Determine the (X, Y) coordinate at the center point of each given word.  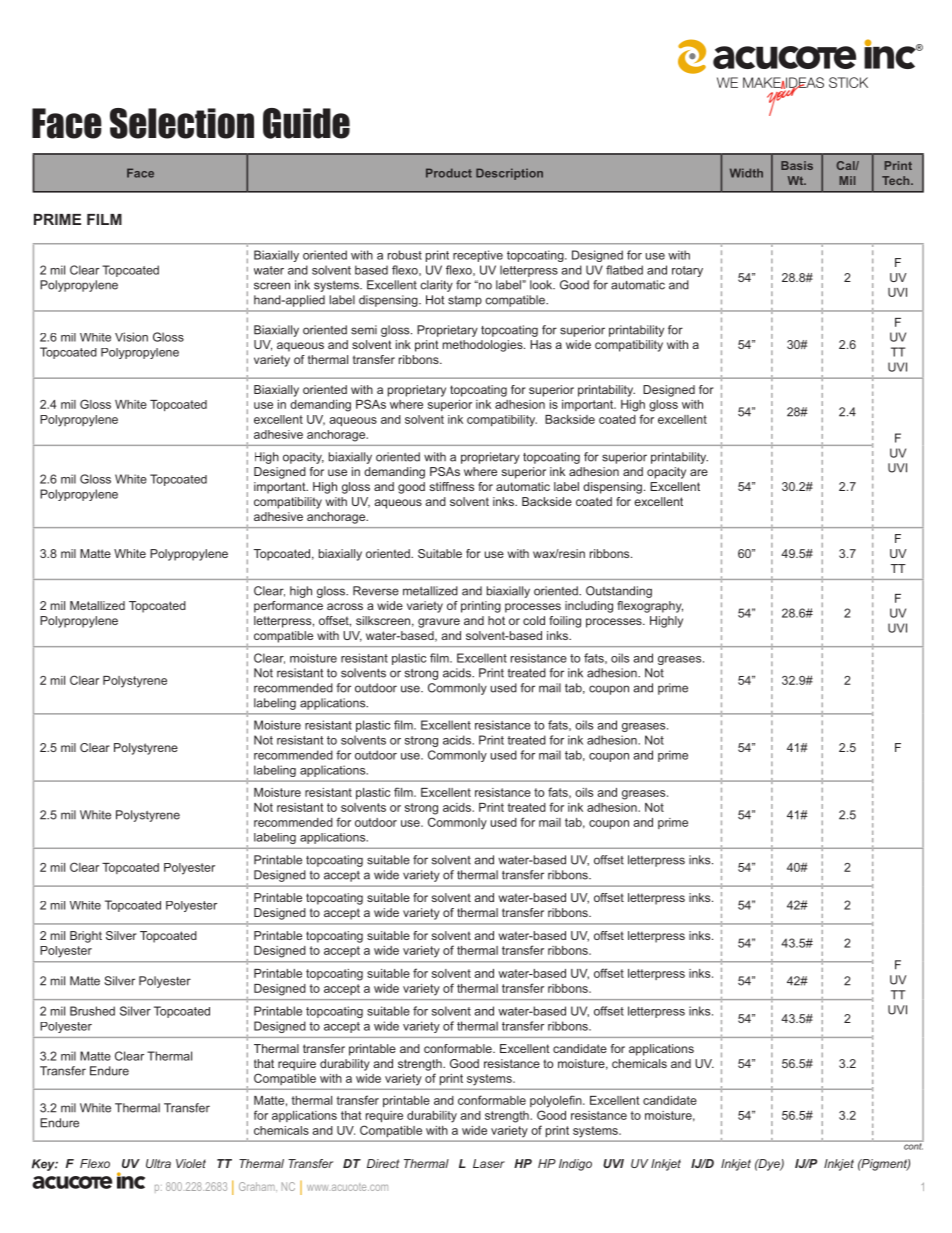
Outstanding (619, 592)
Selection (182, 123)
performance (288, 607)
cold (534, 620)
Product (449, 173)
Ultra (158, 1163)
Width (746, 173)
